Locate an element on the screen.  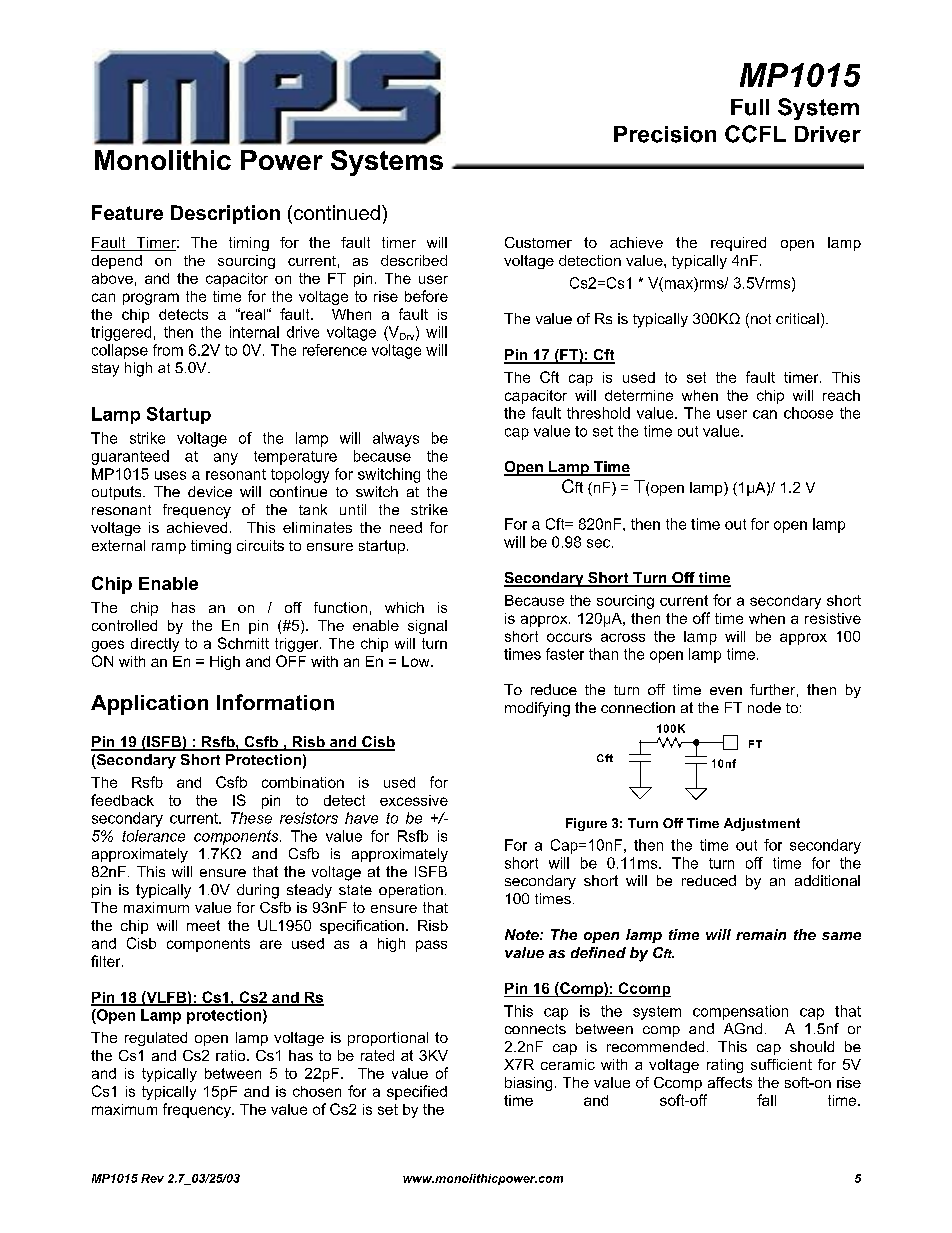
Rev is located at coordinates (152, 1178).
